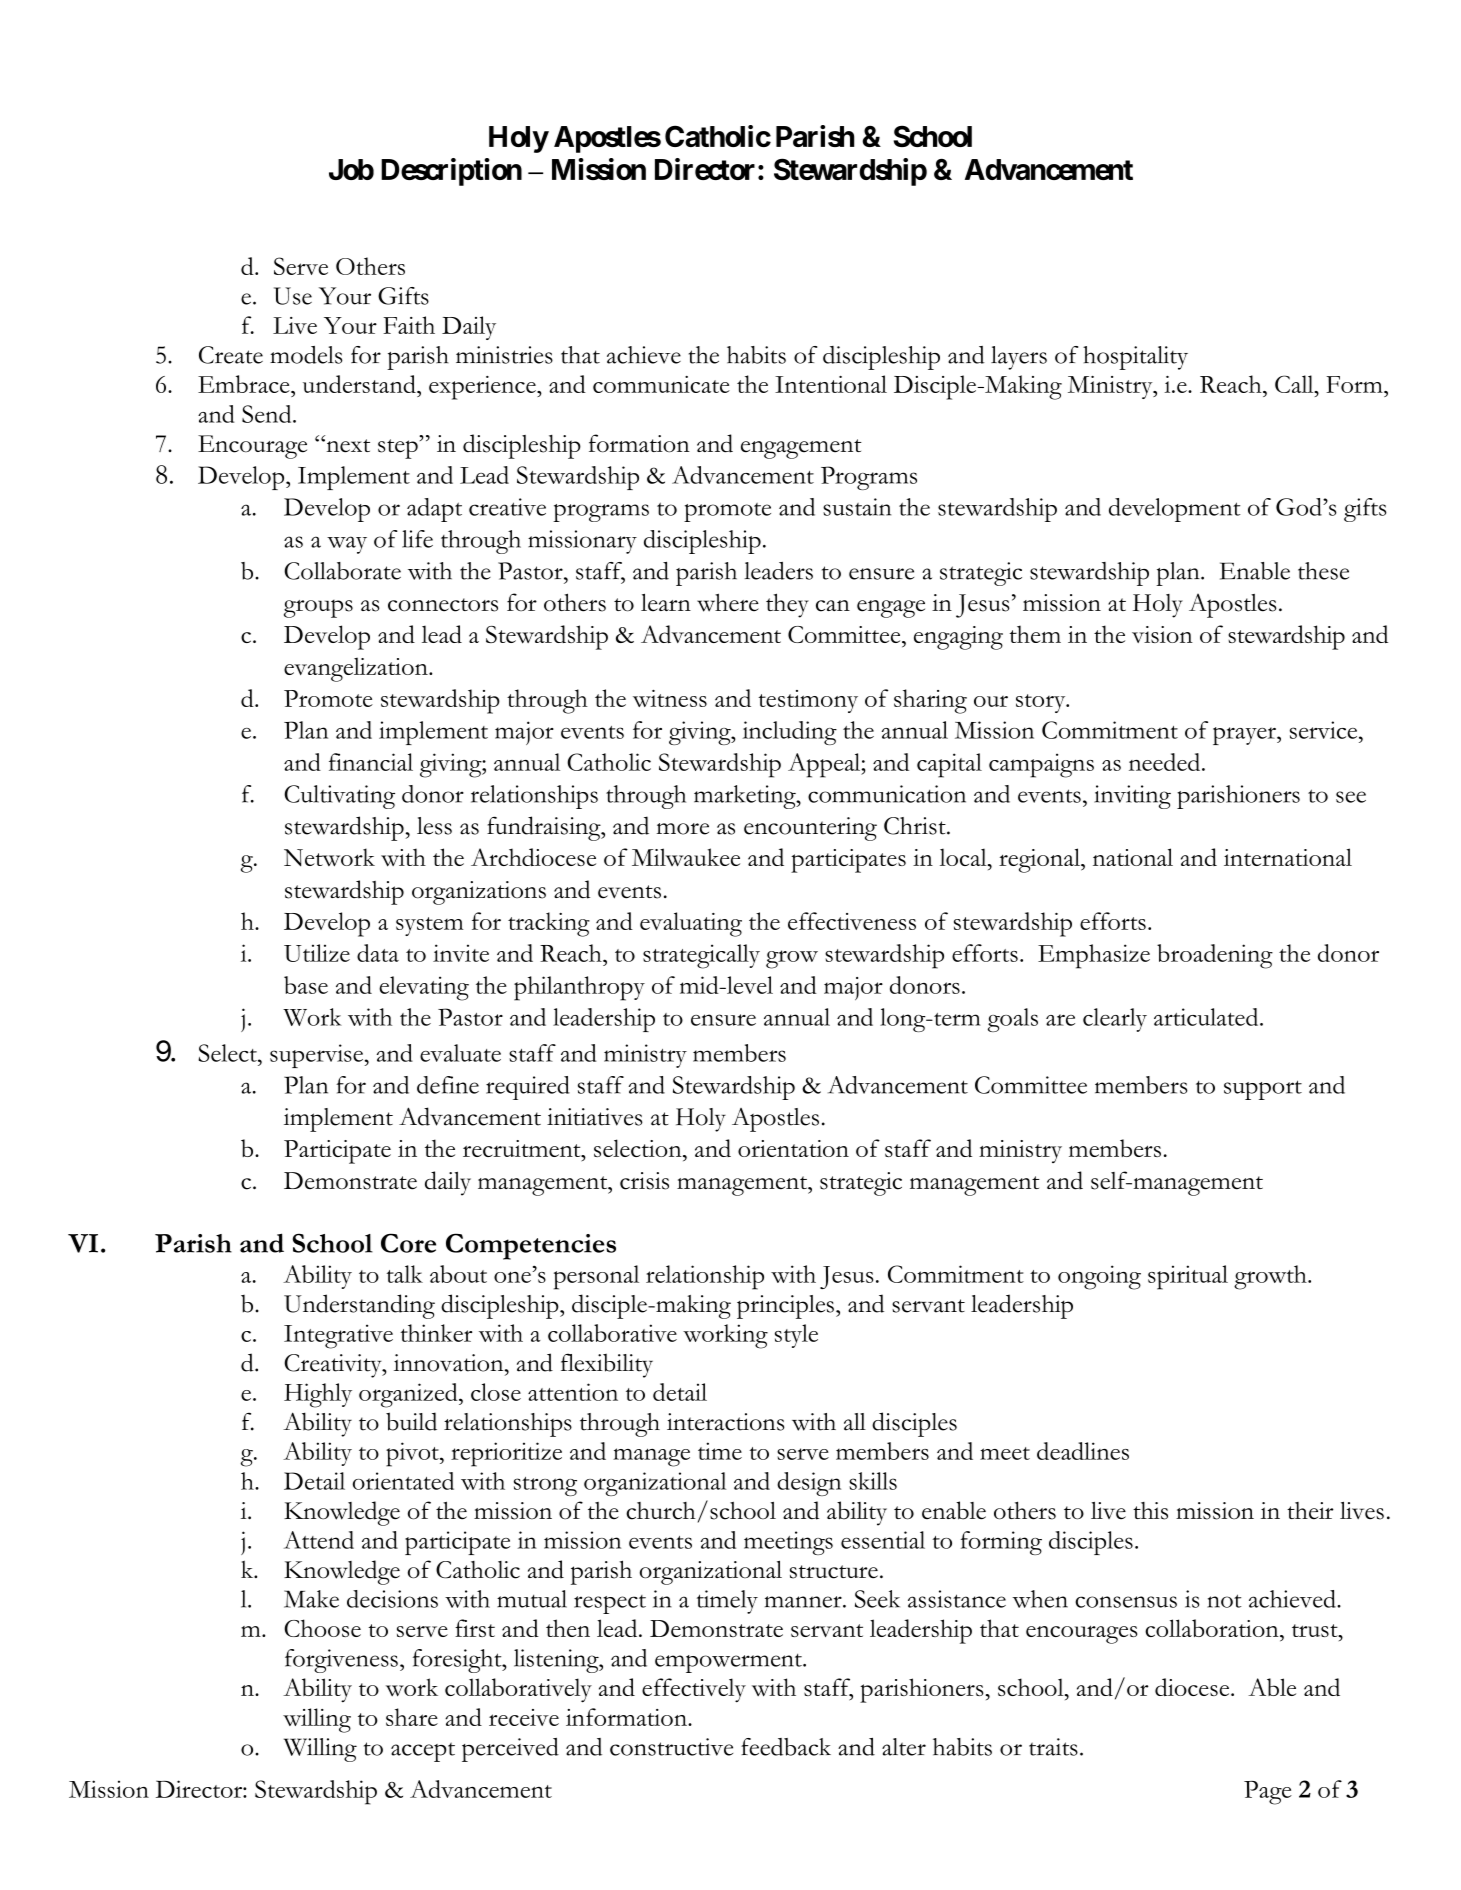  Describe the element at coordinates (786, 1747) in the screenshot. I see `feedback` at that location.
